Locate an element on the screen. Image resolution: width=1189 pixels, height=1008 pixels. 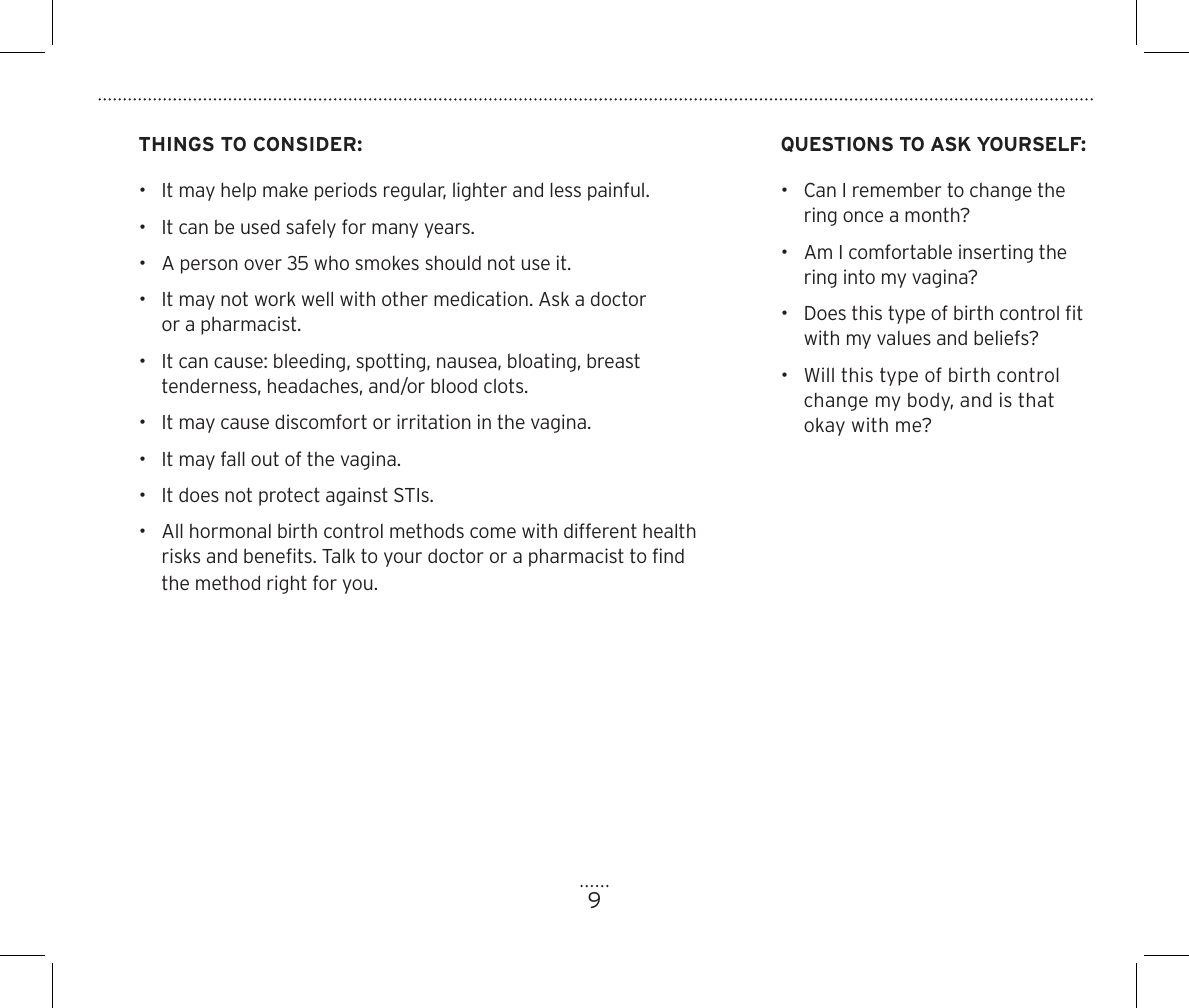
QUESTIONS is located at coordinates (837, 144).
